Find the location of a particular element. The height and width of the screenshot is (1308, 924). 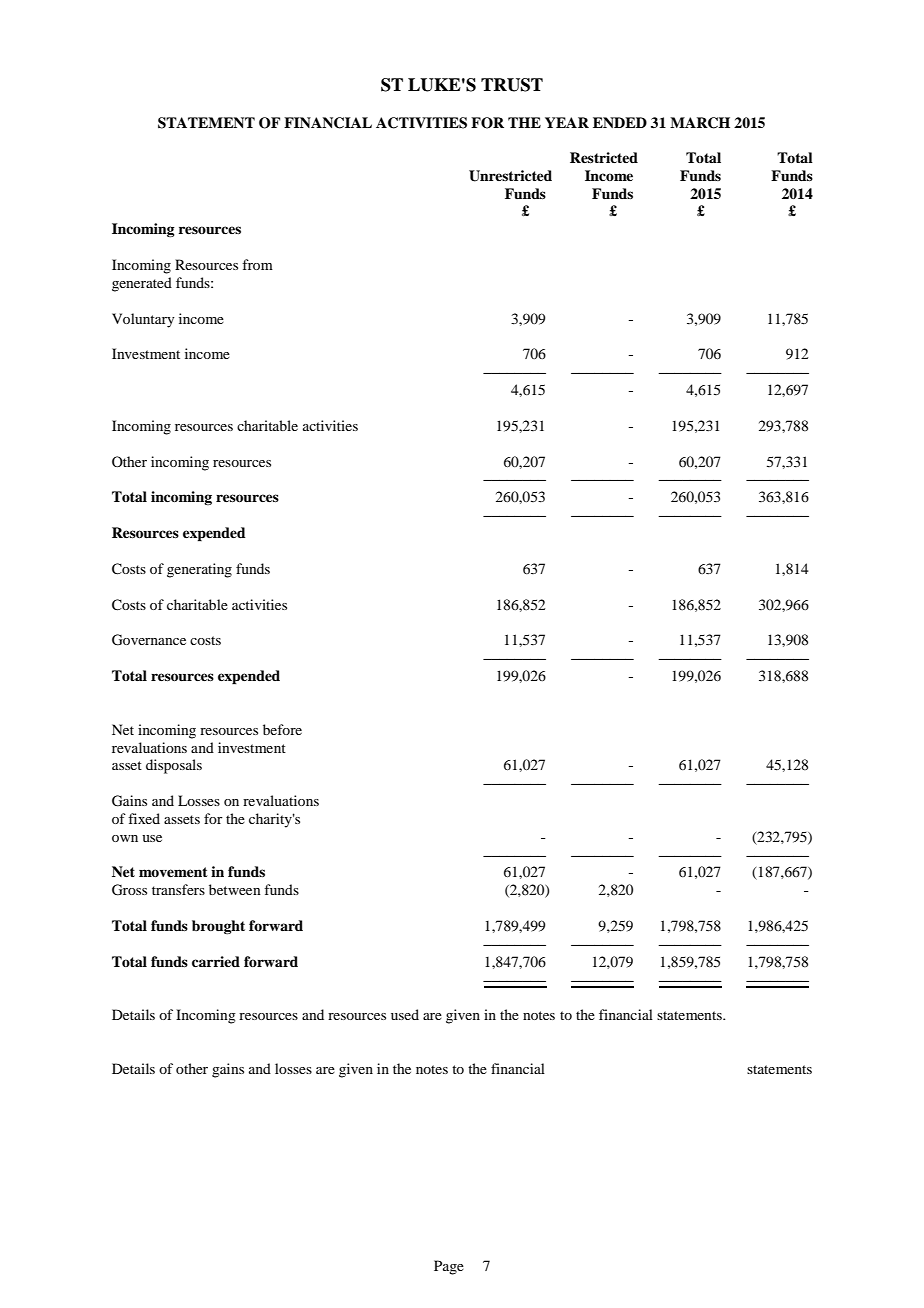

between is located at coordinates (235, 889).
